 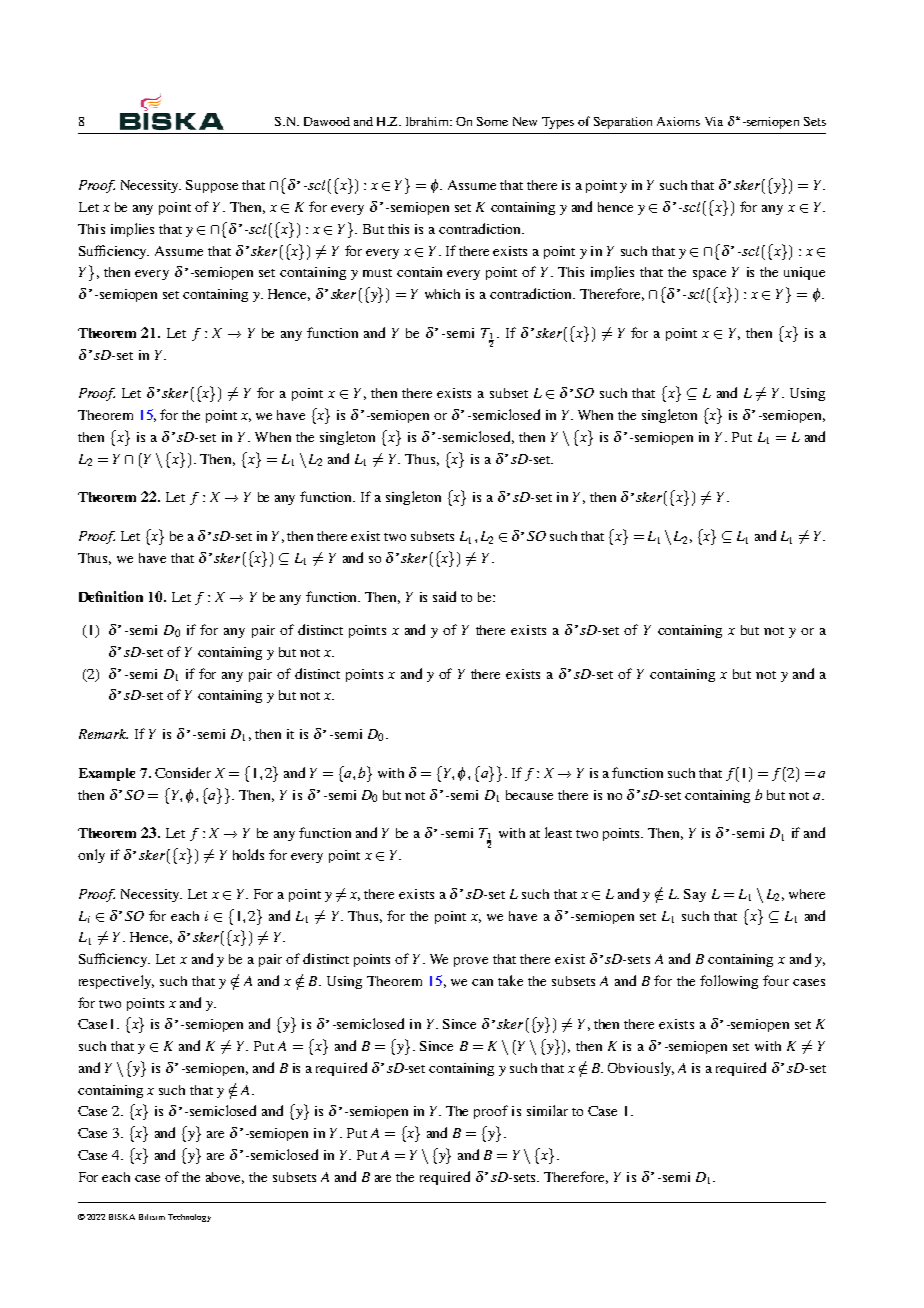 What do you see at coordinates (709, 275) in the screenshot?
I see `space` at bounding box center [709, 275].
